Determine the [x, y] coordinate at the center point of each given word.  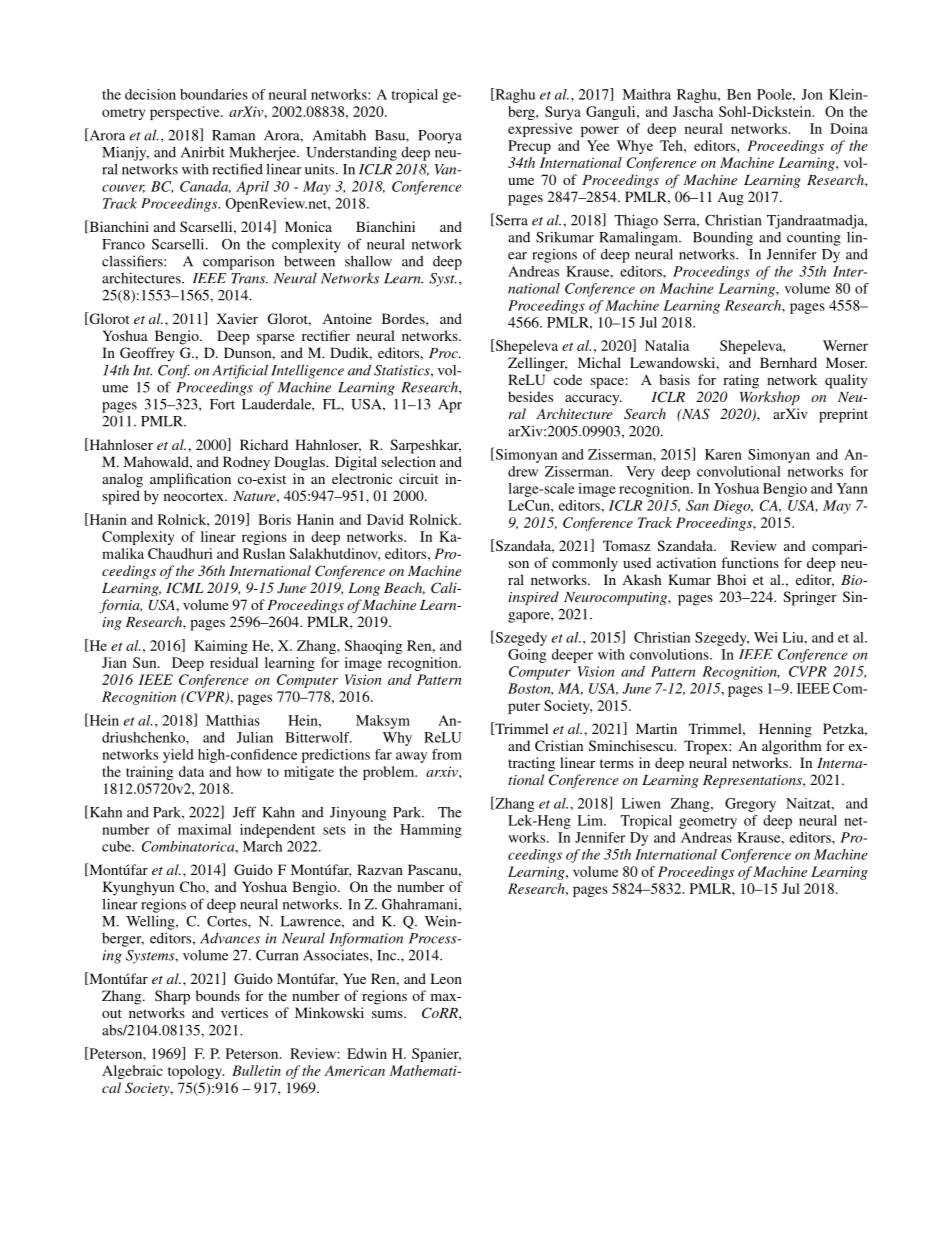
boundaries [214, 94]
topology [196, 1072]
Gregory [750, 805]
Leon [446, 978]
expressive [540, 130]
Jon [812, 94]
